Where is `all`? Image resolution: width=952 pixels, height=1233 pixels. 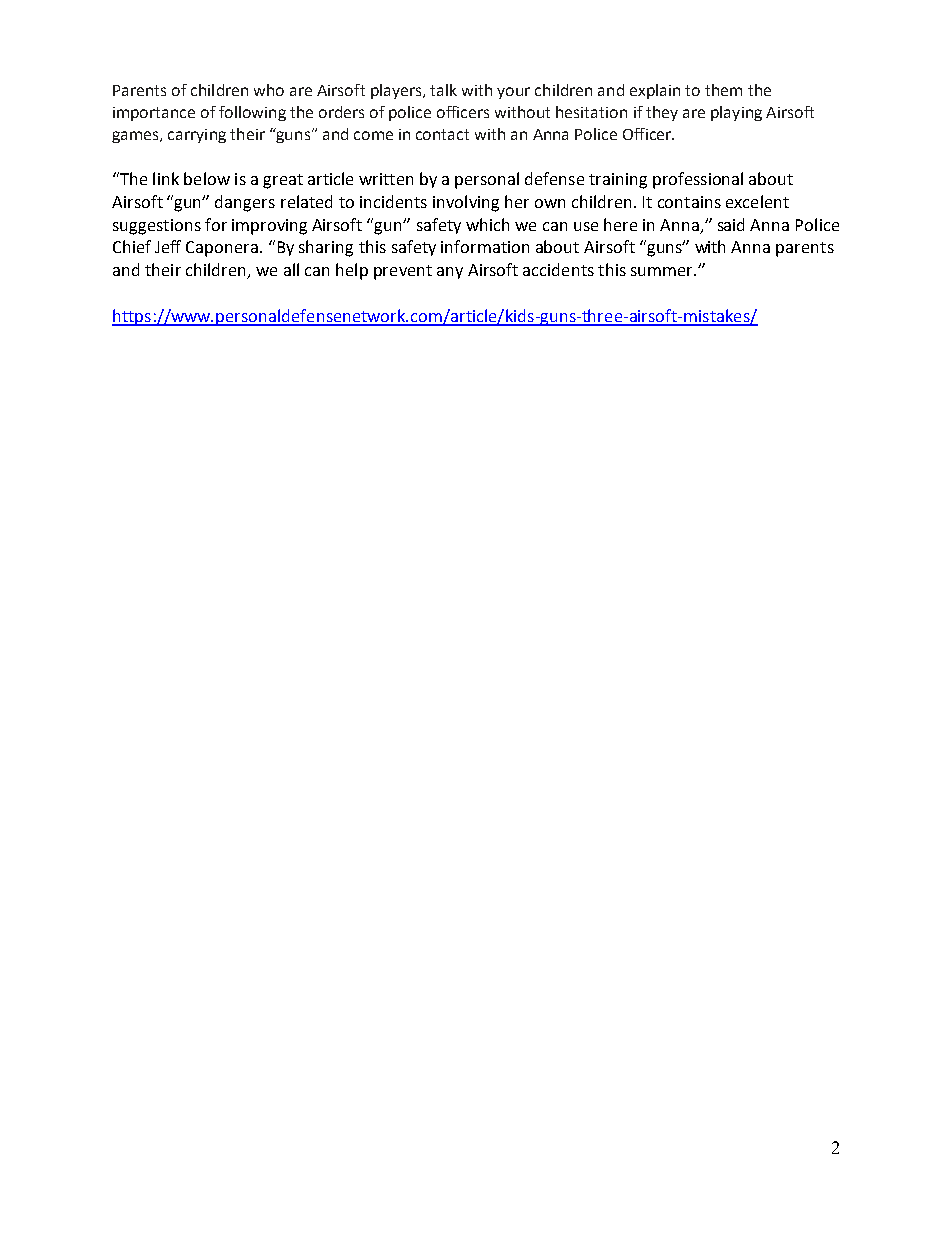
all is located at coordinates (291, 269).
